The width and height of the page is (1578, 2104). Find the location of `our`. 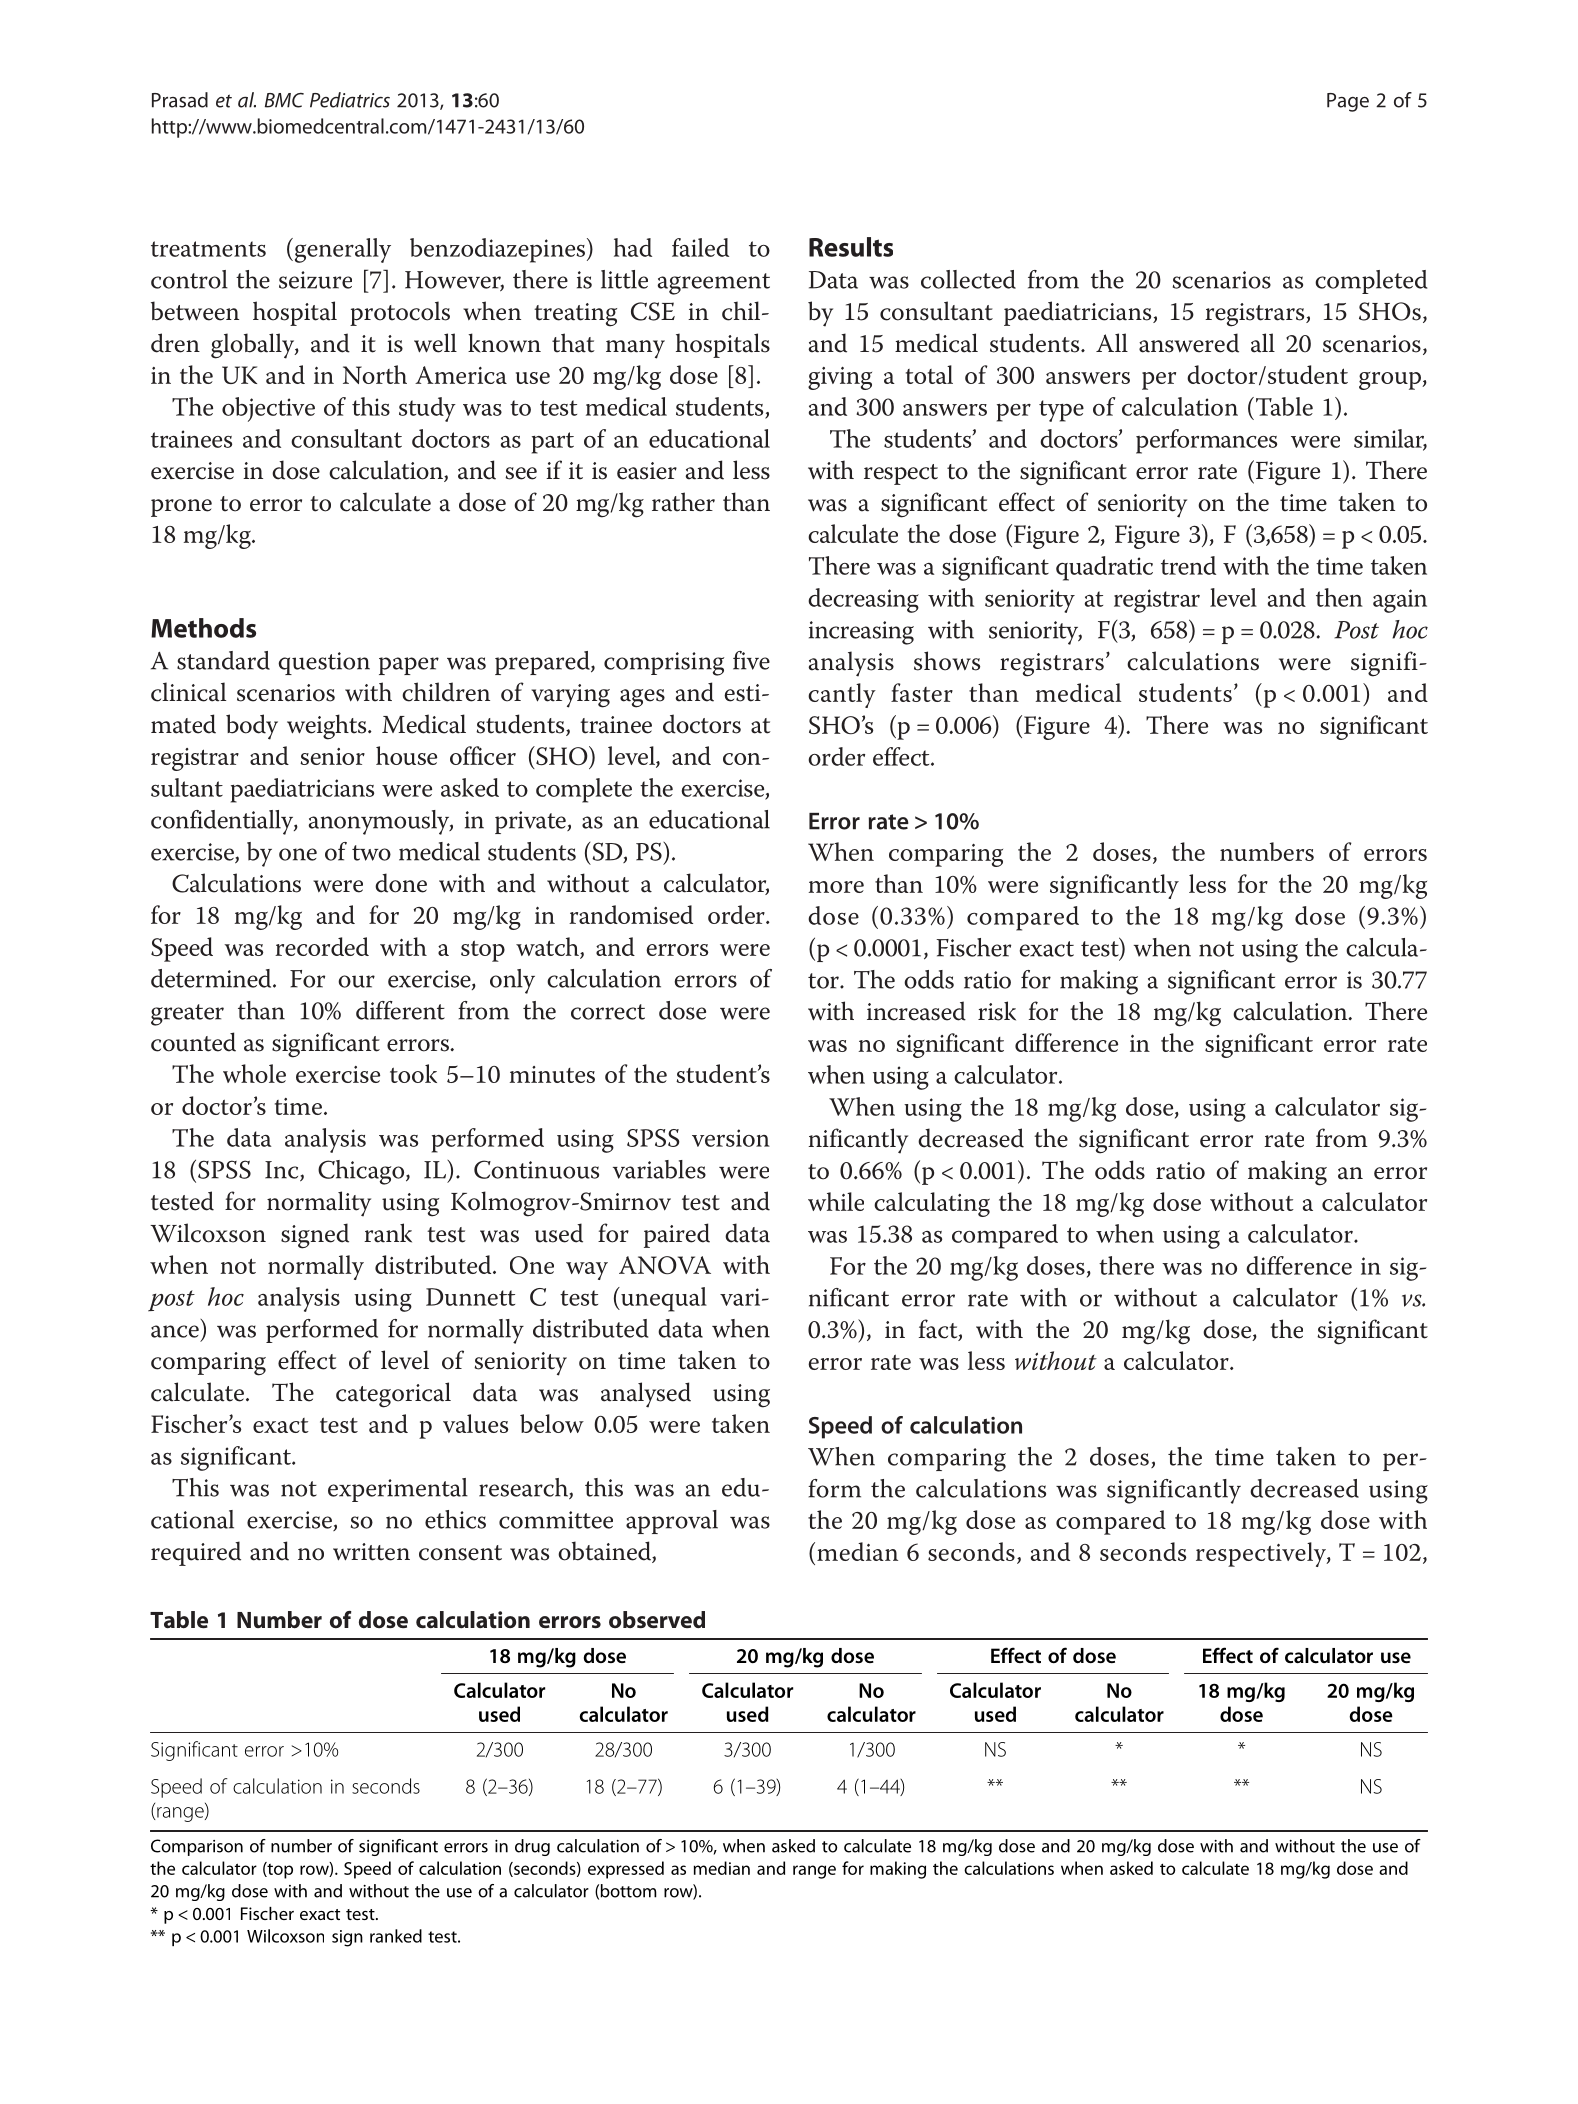

our is located at coordinates (356, 981).
